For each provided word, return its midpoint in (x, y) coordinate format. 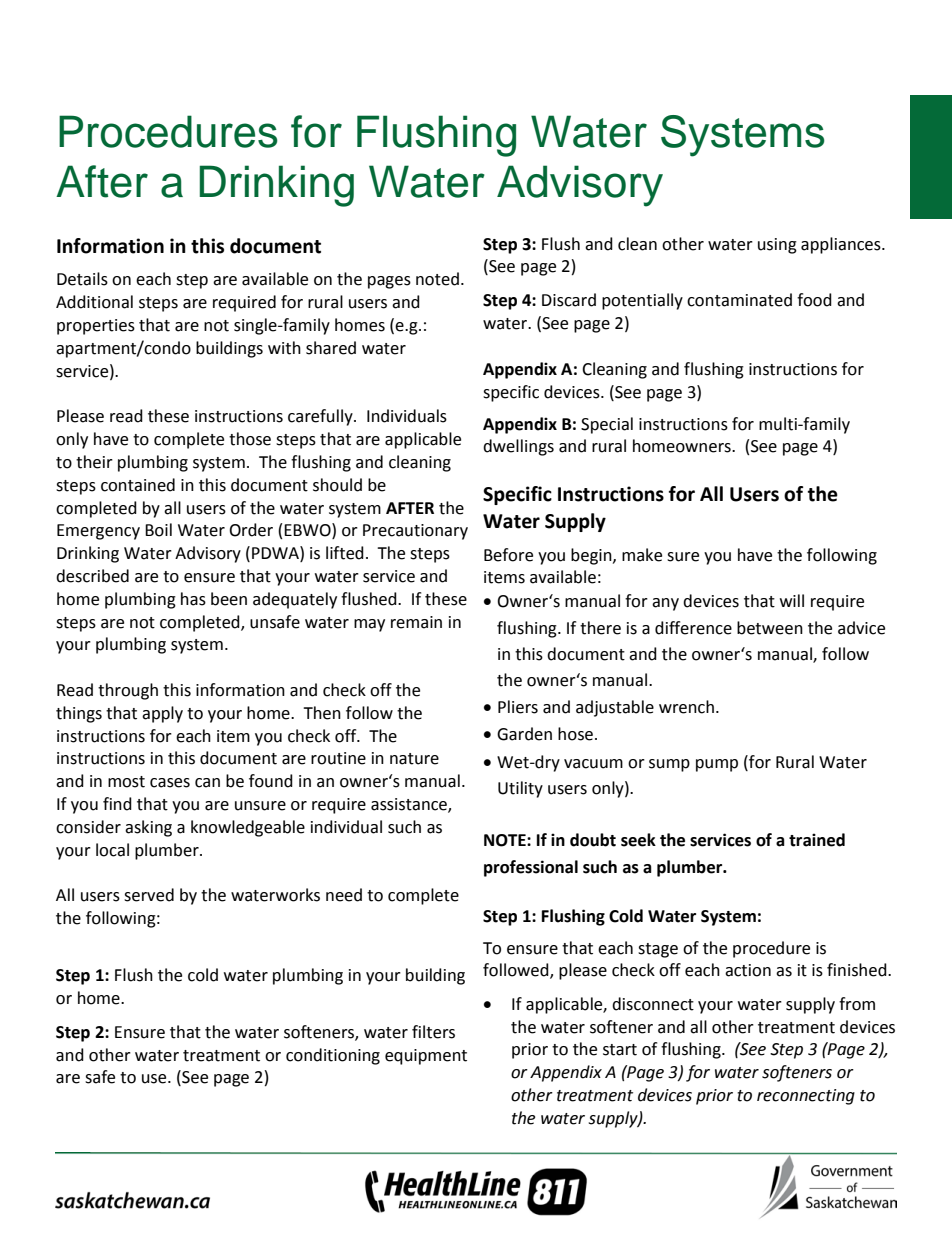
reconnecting (806, 1097)
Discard (569, 300)
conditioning (333, 1056)
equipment (426, 1057)
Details (82, 279)
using (777, 246)
